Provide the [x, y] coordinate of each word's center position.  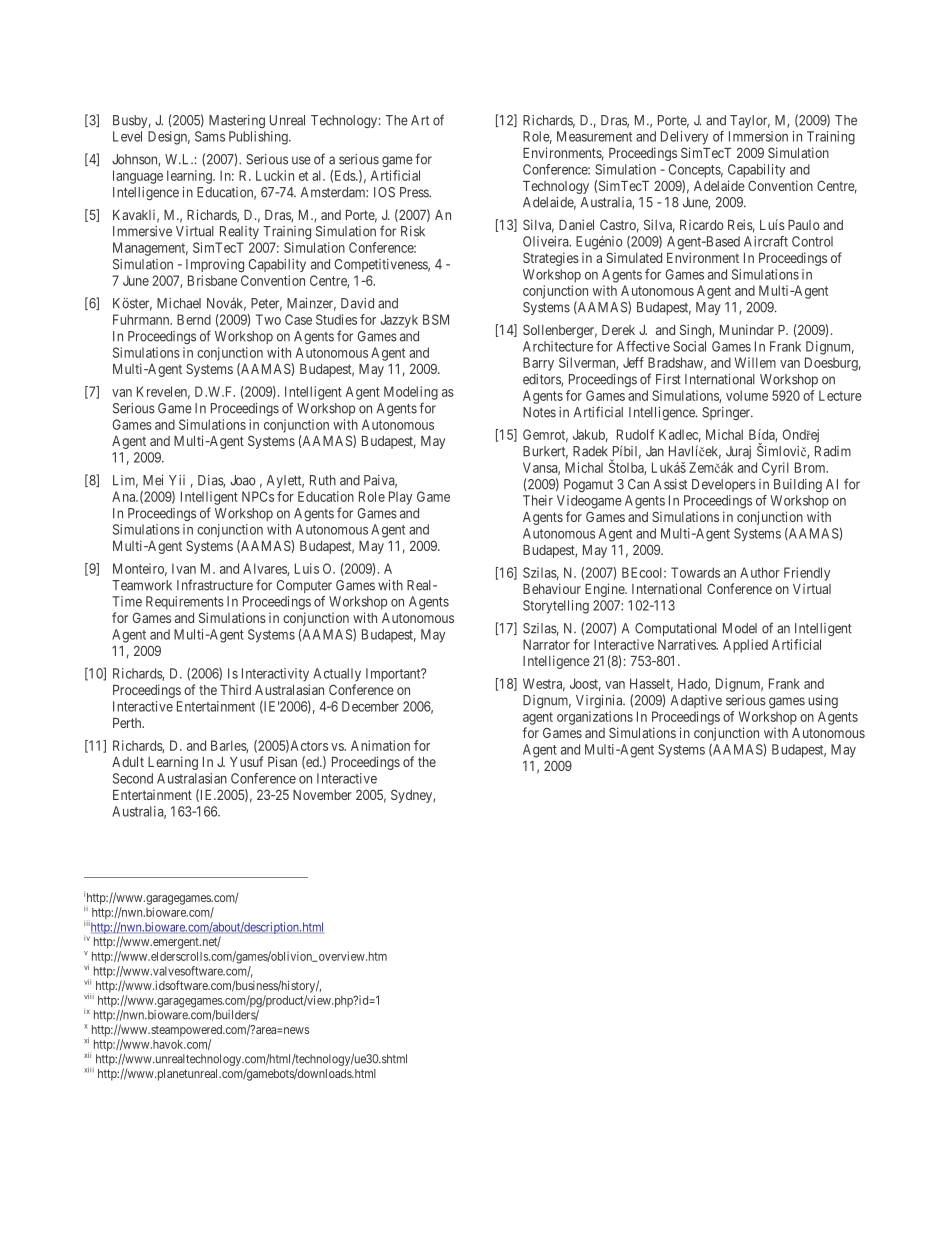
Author [760, 572]
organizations [595, 718]
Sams [210, 136]
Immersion [758, 136]
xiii [89, 1070]
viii [89, 996]
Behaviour [552, 588]
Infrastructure [215, 585]
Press [415, 192]
